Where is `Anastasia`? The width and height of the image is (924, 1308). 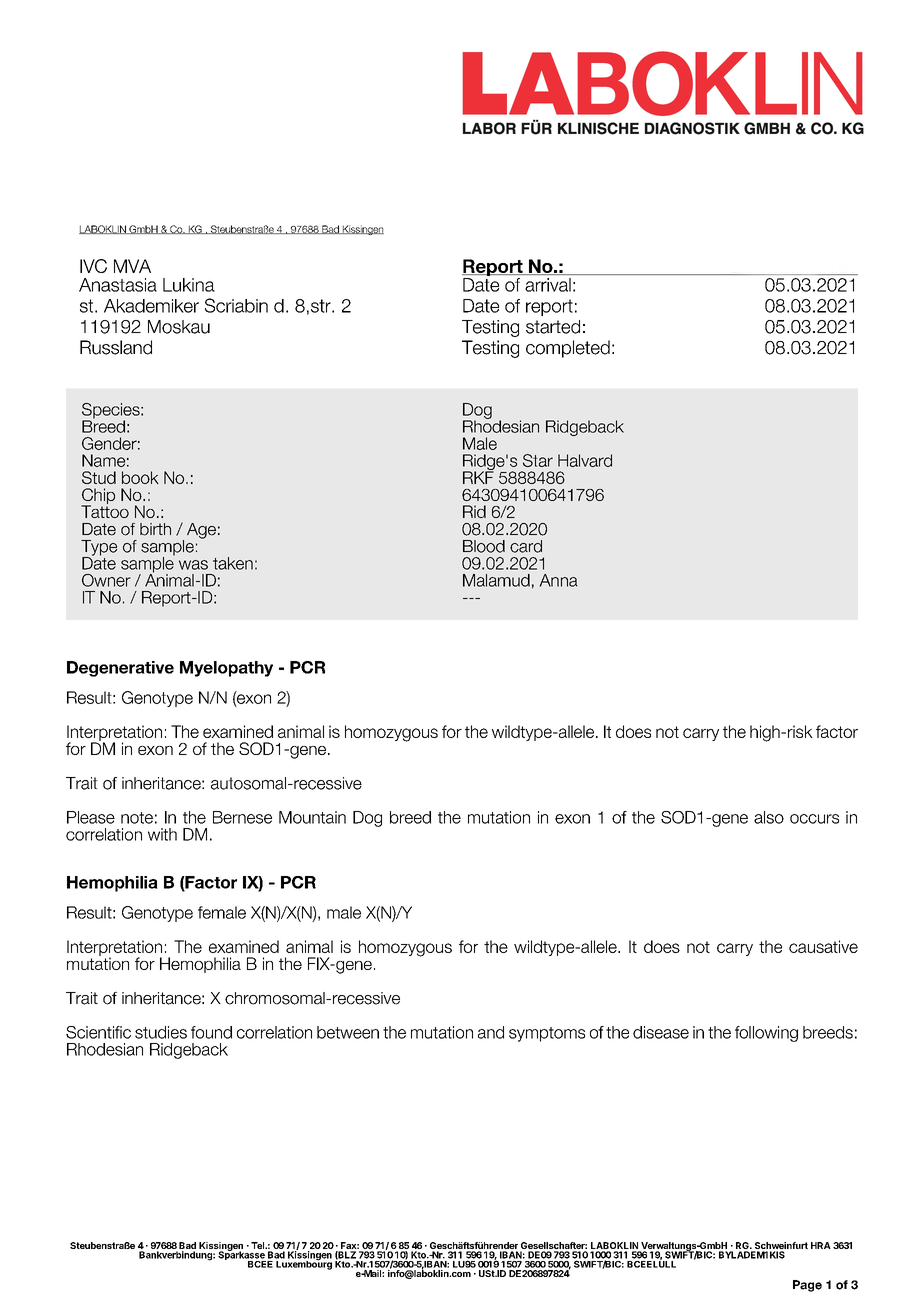
Anastasia is located at coordinates (118, 285).
